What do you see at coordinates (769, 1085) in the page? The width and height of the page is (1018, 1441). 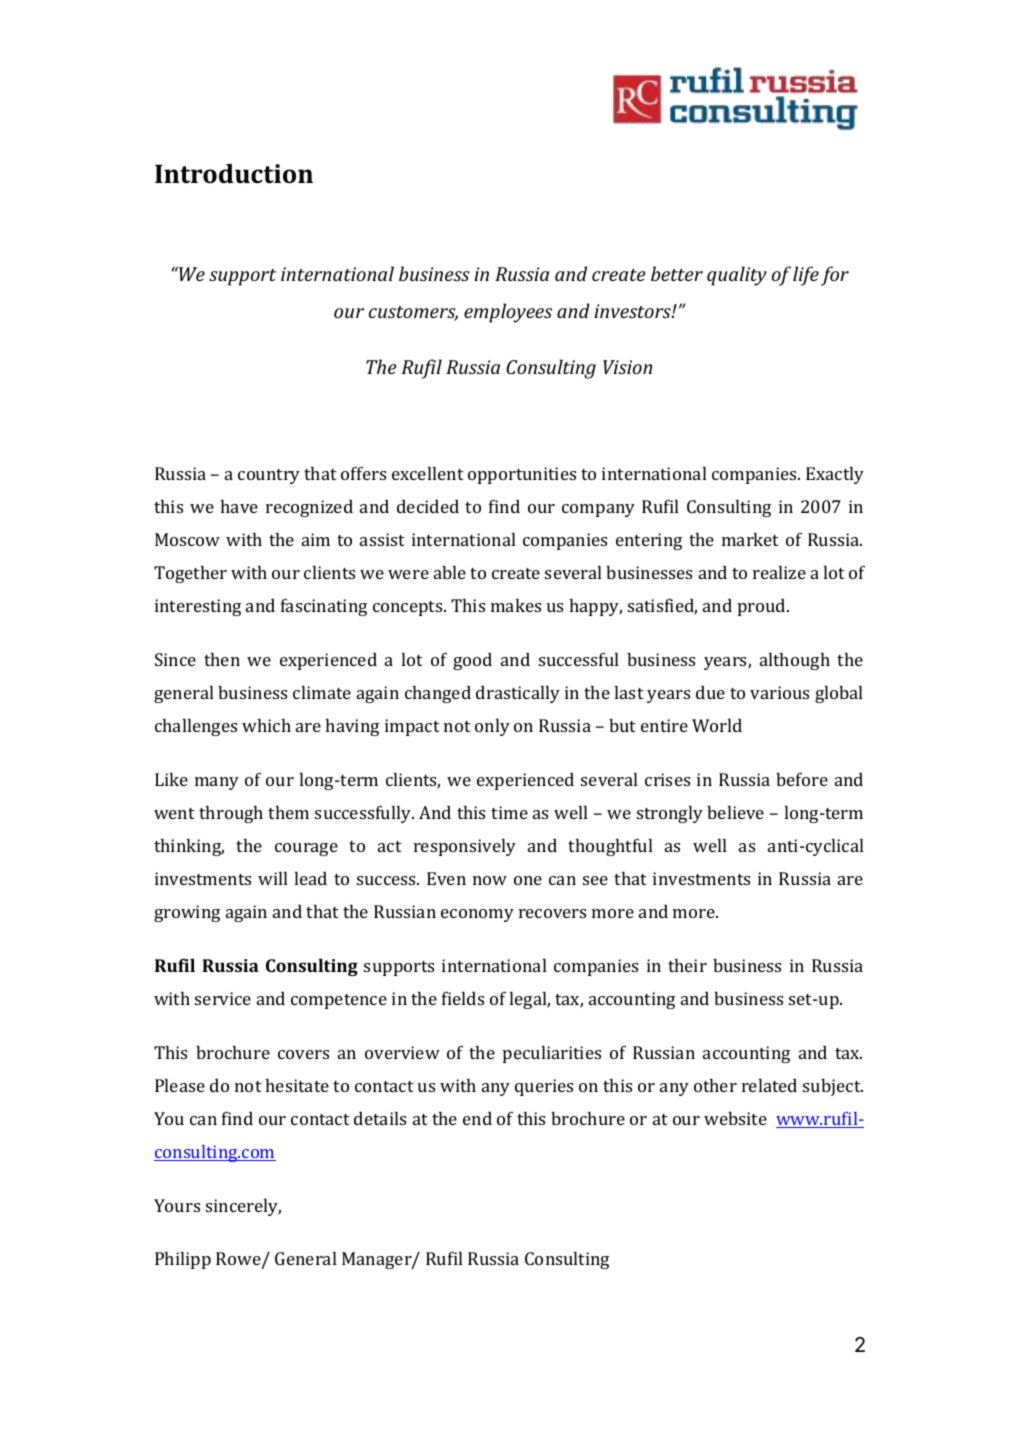 I see `related` at bounding box center [769, 1085].
